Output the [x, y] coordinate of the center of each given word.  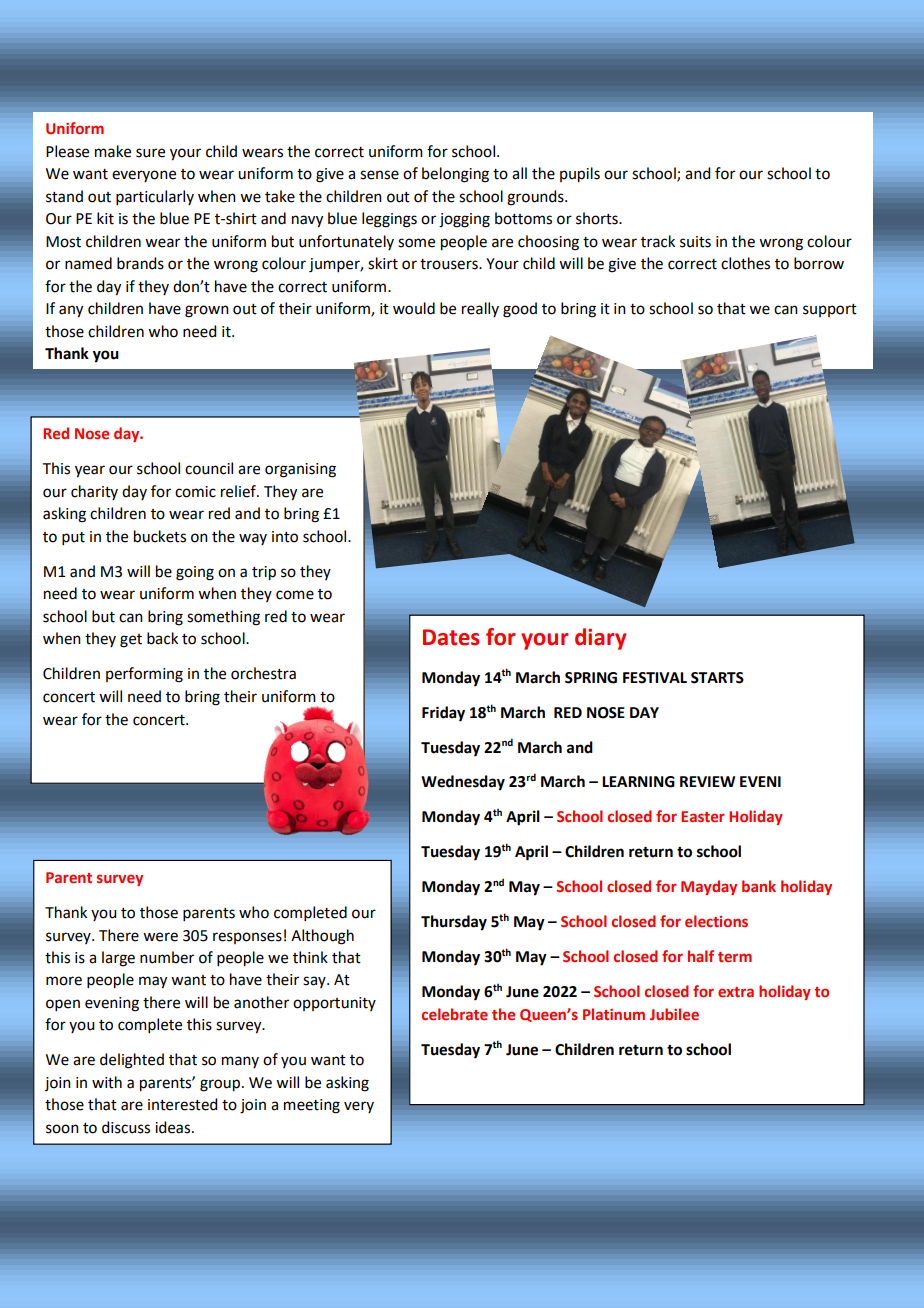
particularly [155, 197]
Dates [451, 637]
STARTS [717, 678]
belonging [455, 175]
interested [182, 1104]
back [162, 638]
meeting [312, 1106]
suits [695, 242]
